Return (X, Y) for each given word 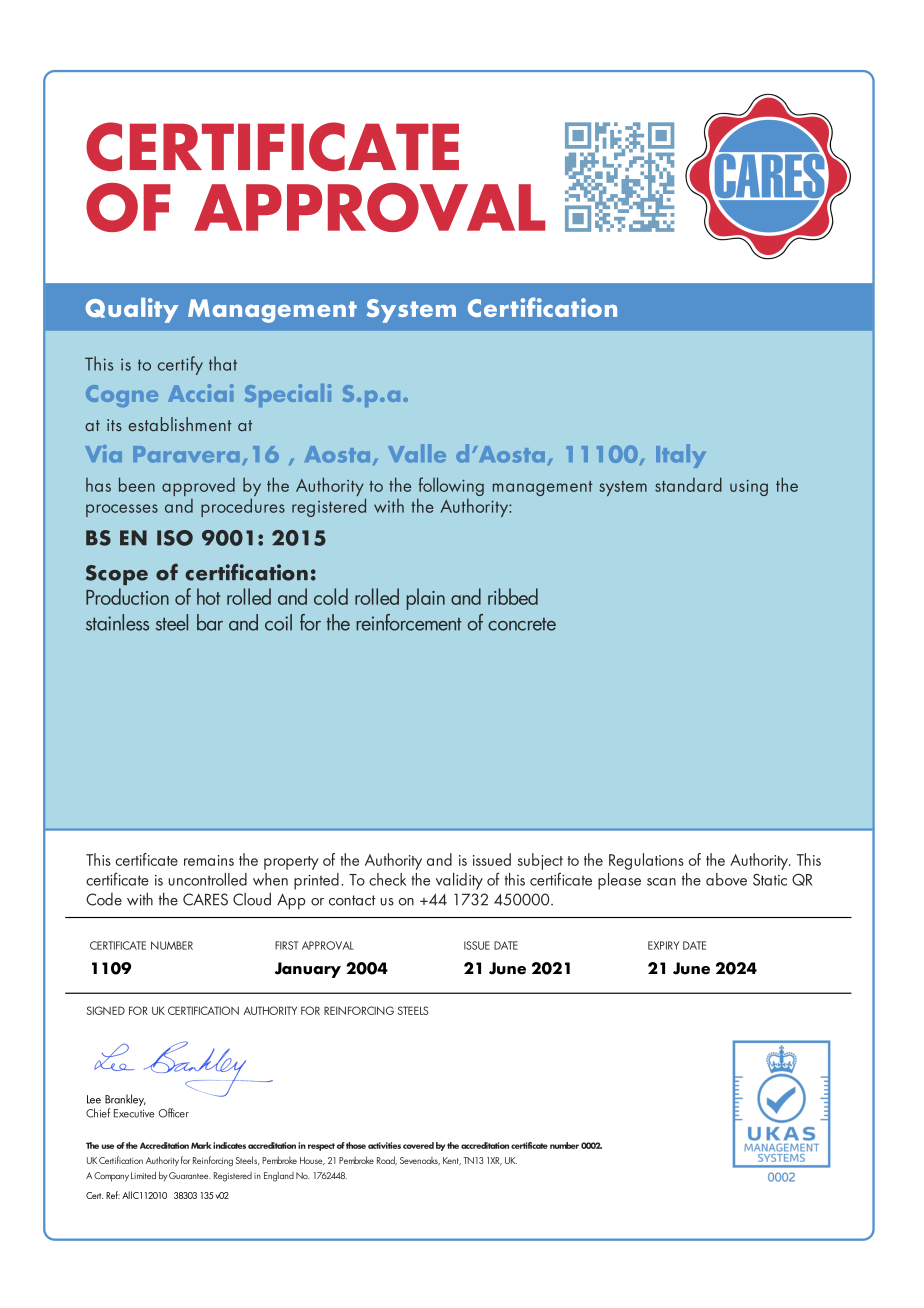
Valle (417, 453)
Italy (681, 456)
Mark (201, 1145)
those (356, 1145)
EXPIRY (663, 945)
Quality (132, 310)
